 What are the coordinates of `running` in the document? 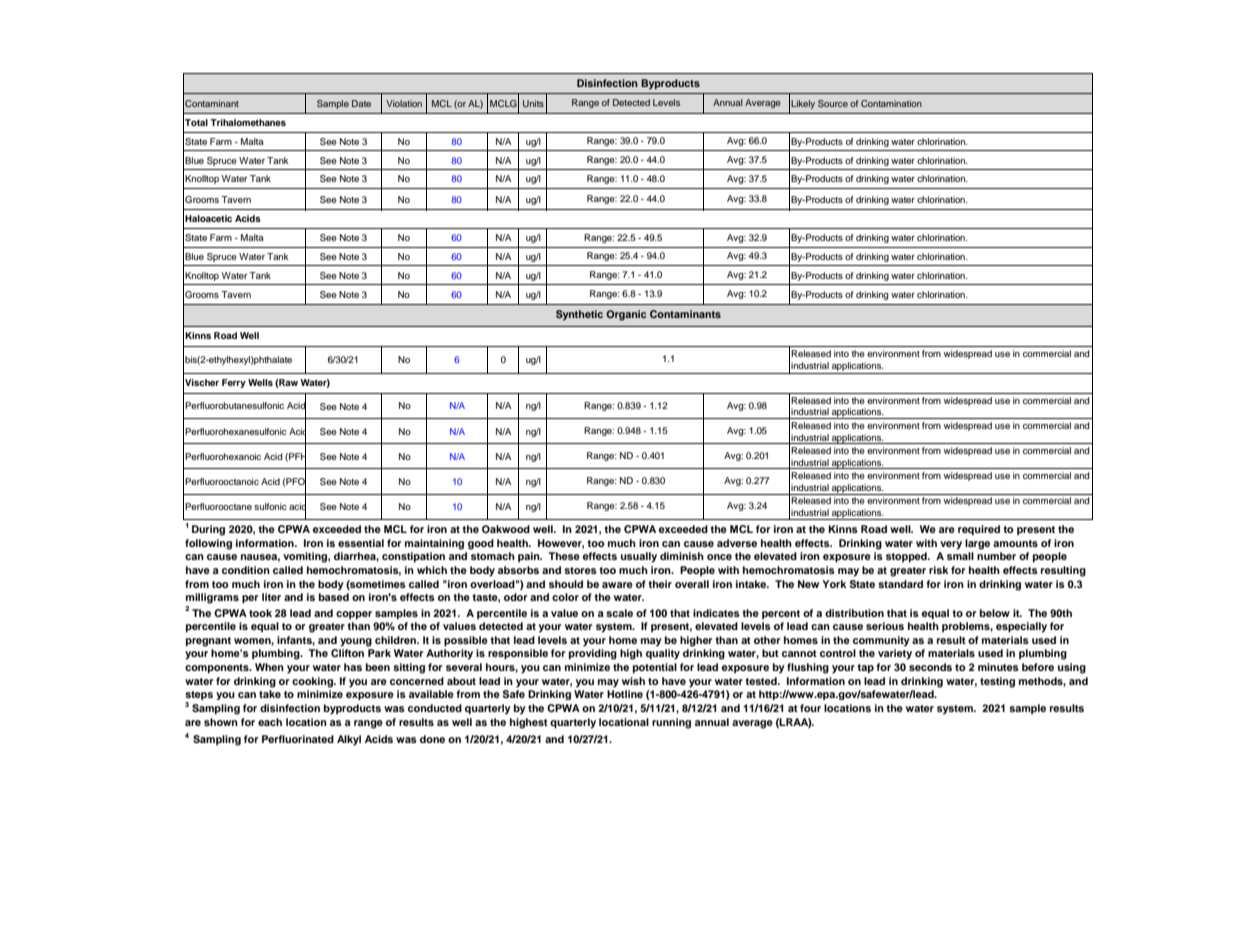 It's located at (671, 723).
